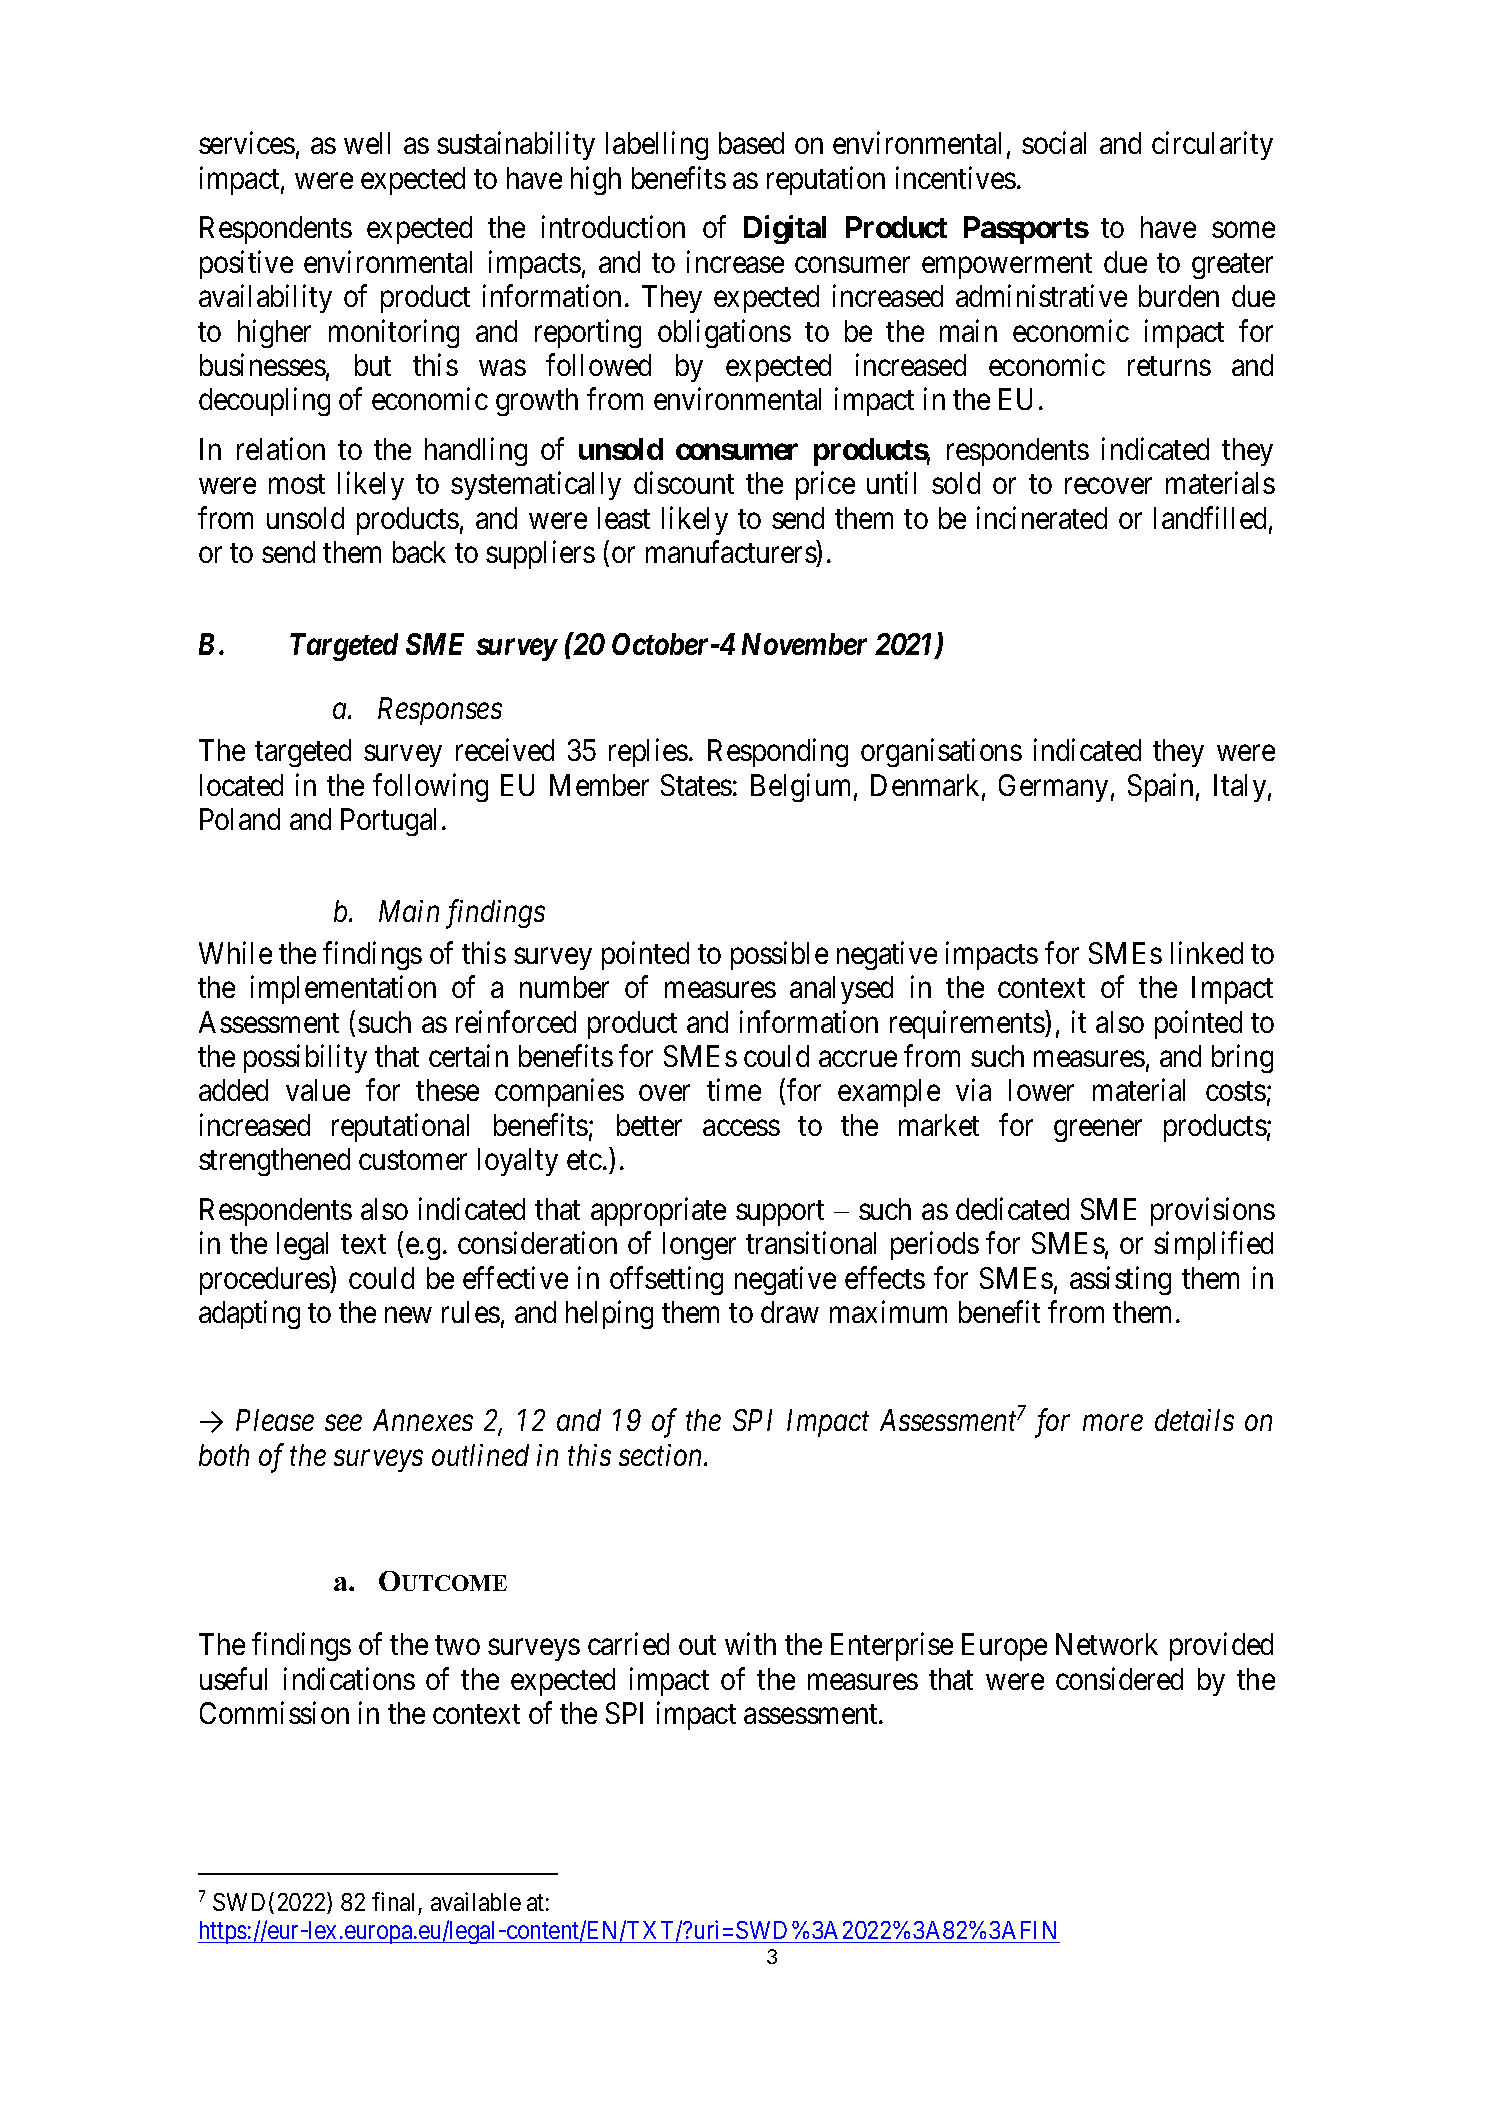  I want to click on social, so click(1054, 143).
